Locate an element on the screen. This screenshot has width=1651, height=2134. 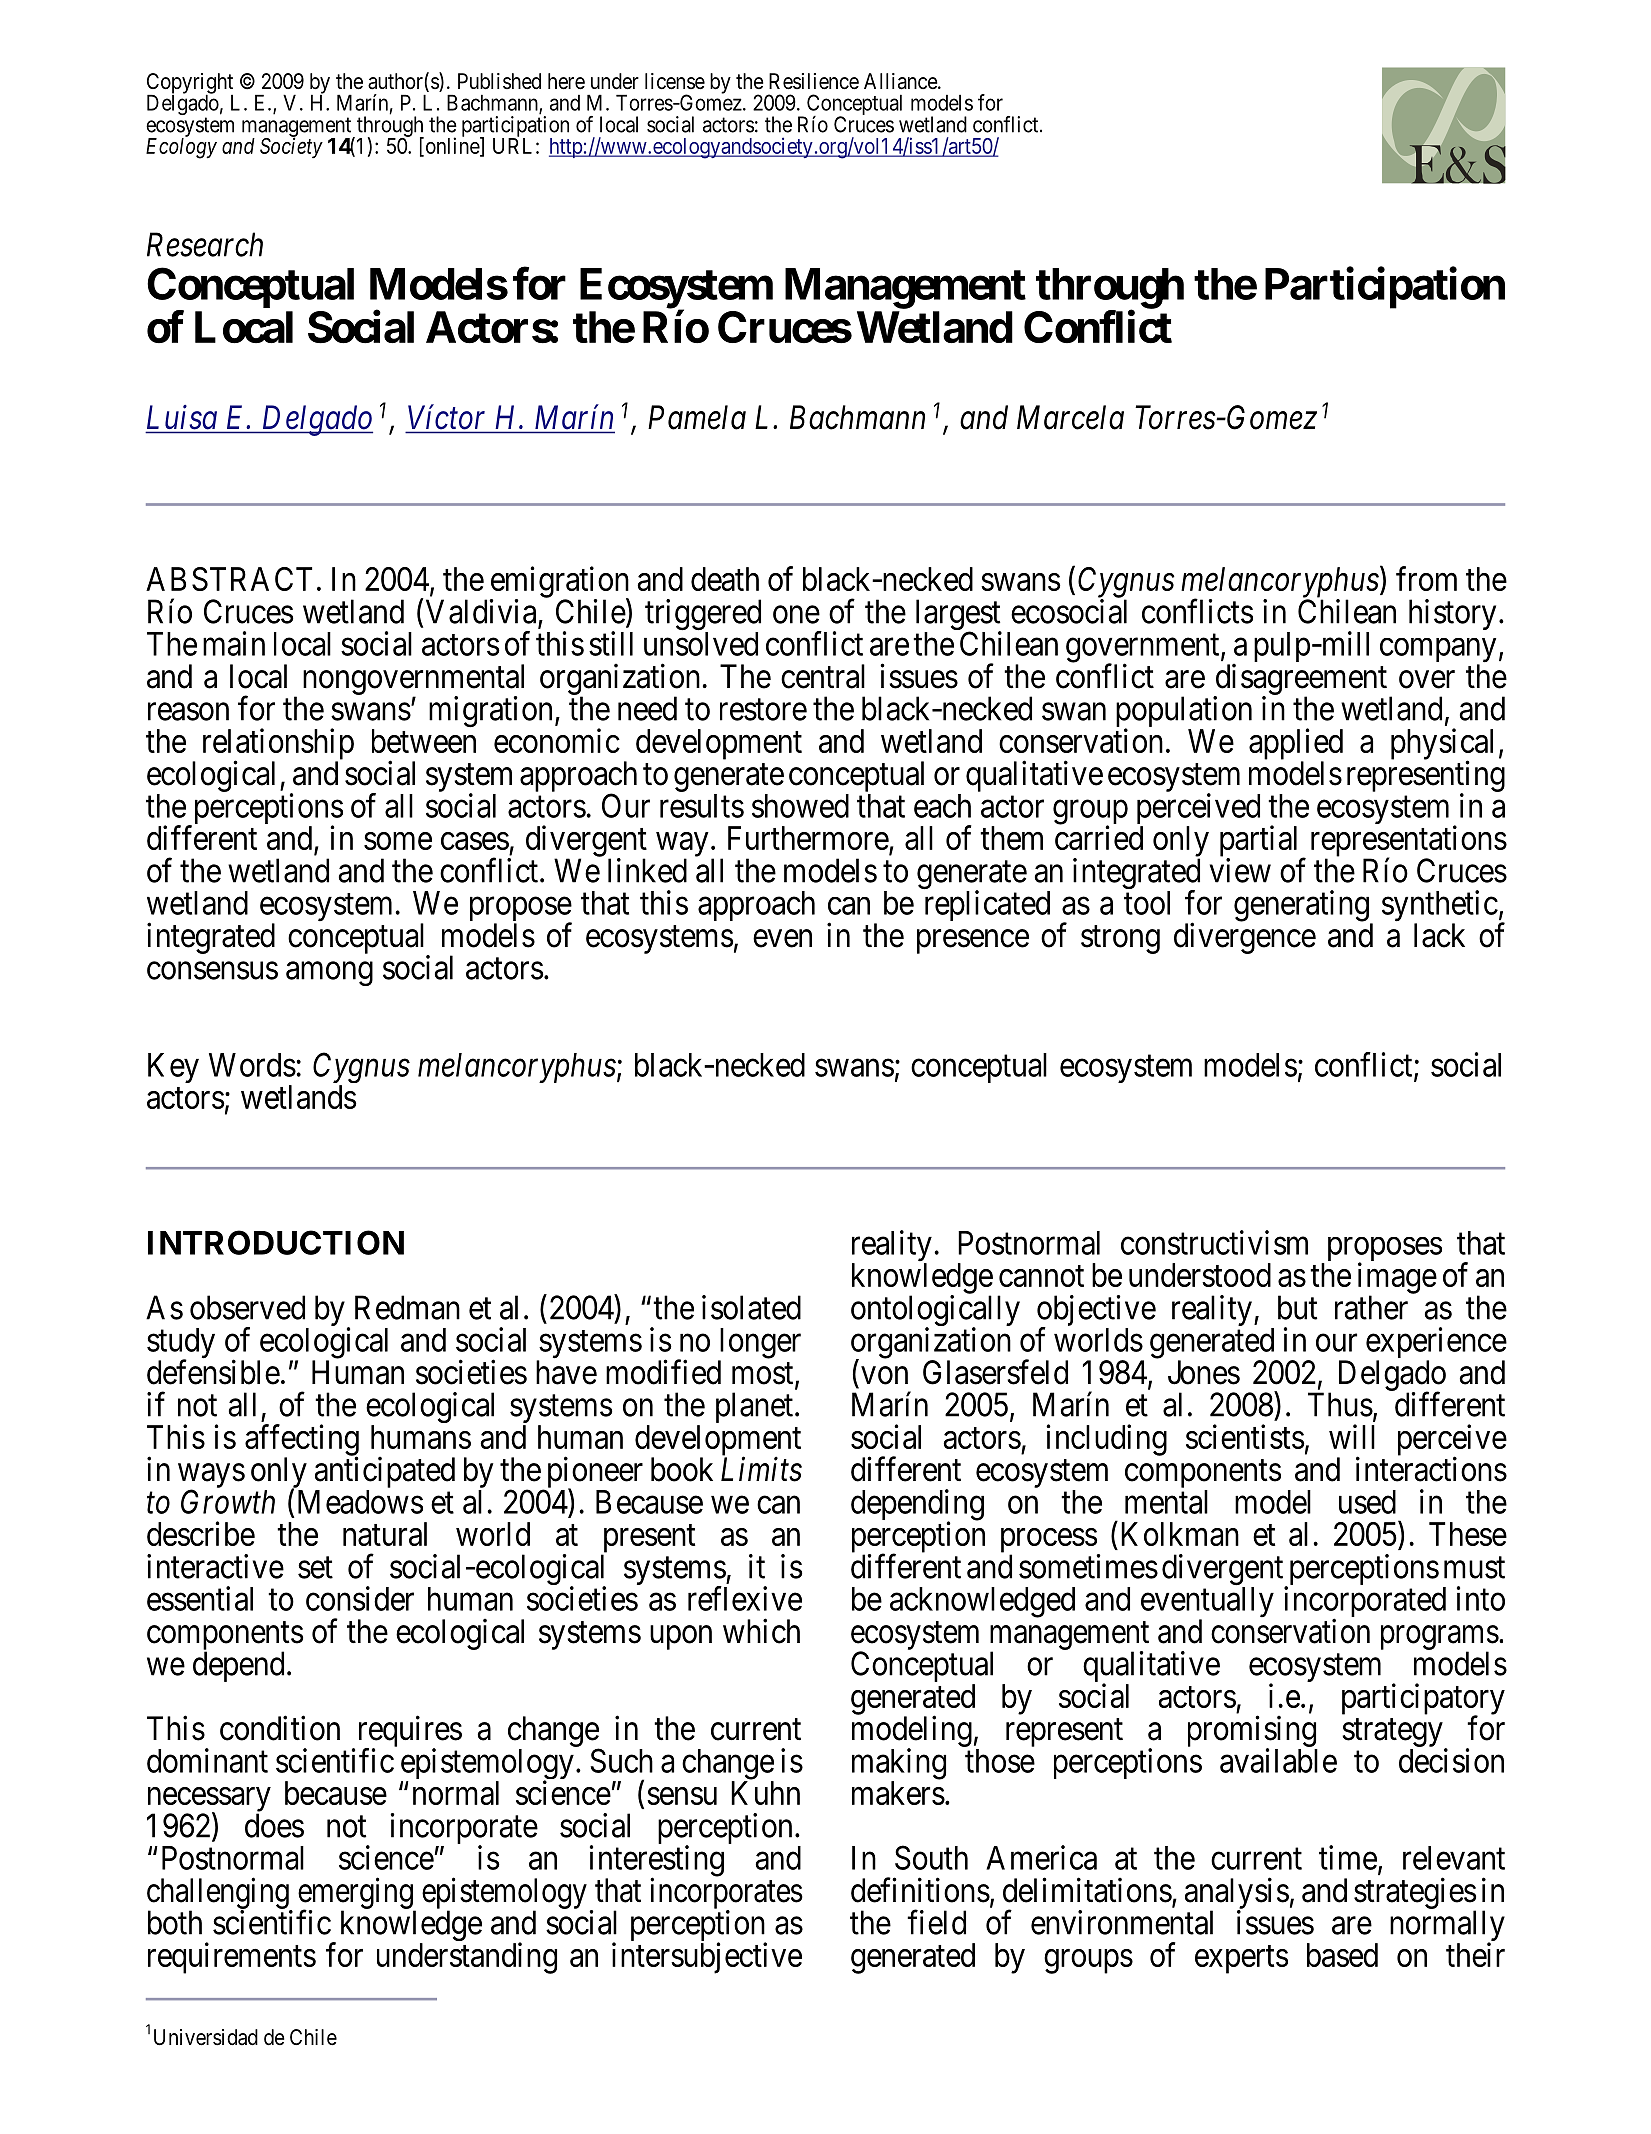
used is located at coordinates (1367, 1502).
